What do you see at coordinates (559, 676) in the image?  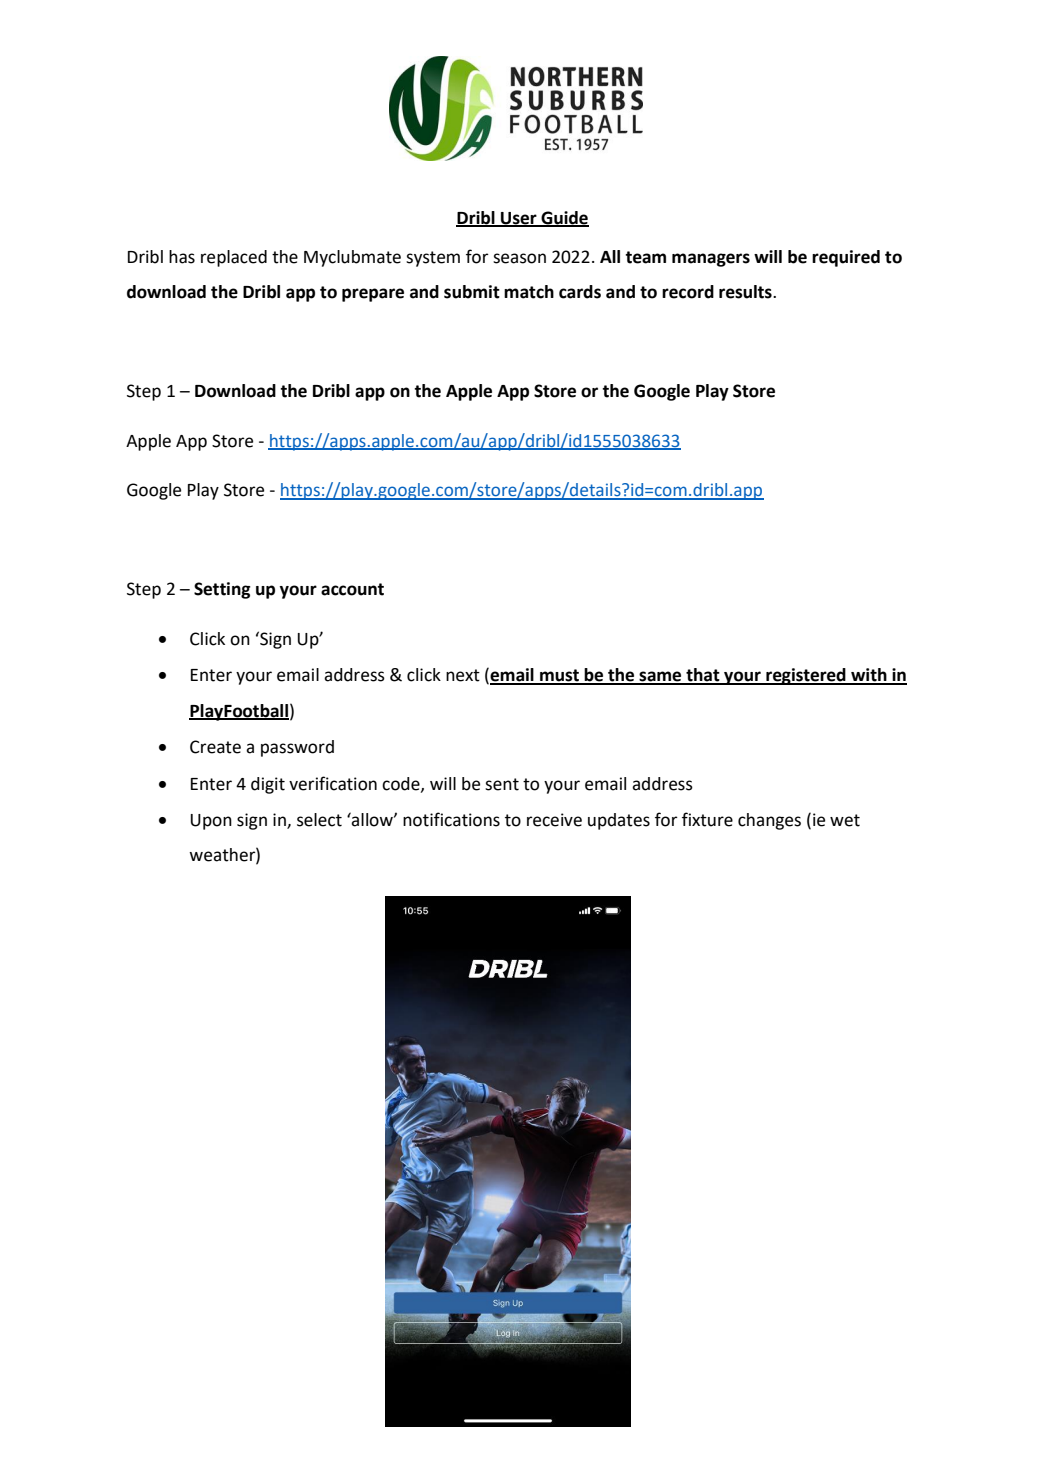 I see `must` at bounding box center [559, 676].
